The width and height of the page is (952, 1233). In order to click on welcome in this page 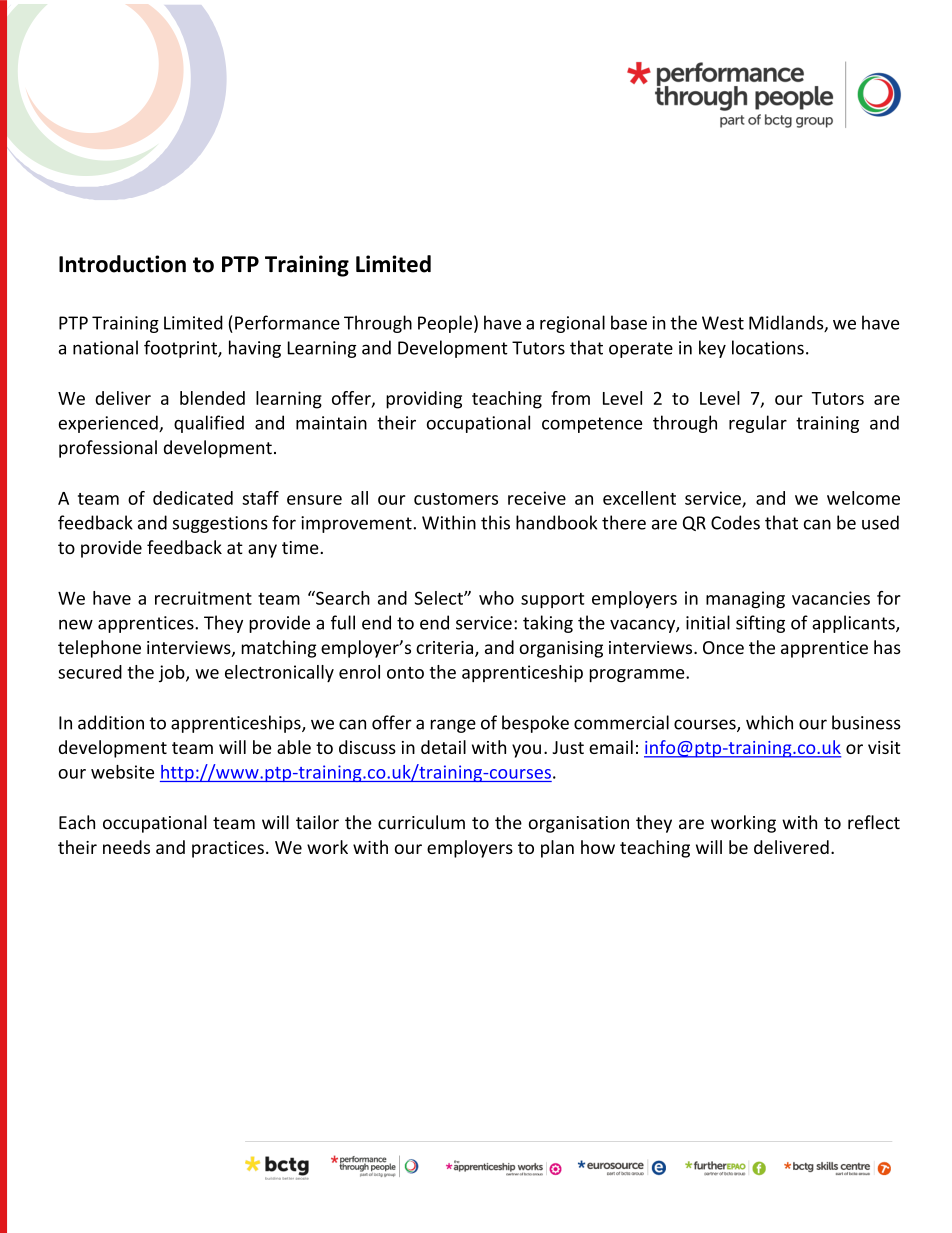, I will do `click(863, 498)`.
